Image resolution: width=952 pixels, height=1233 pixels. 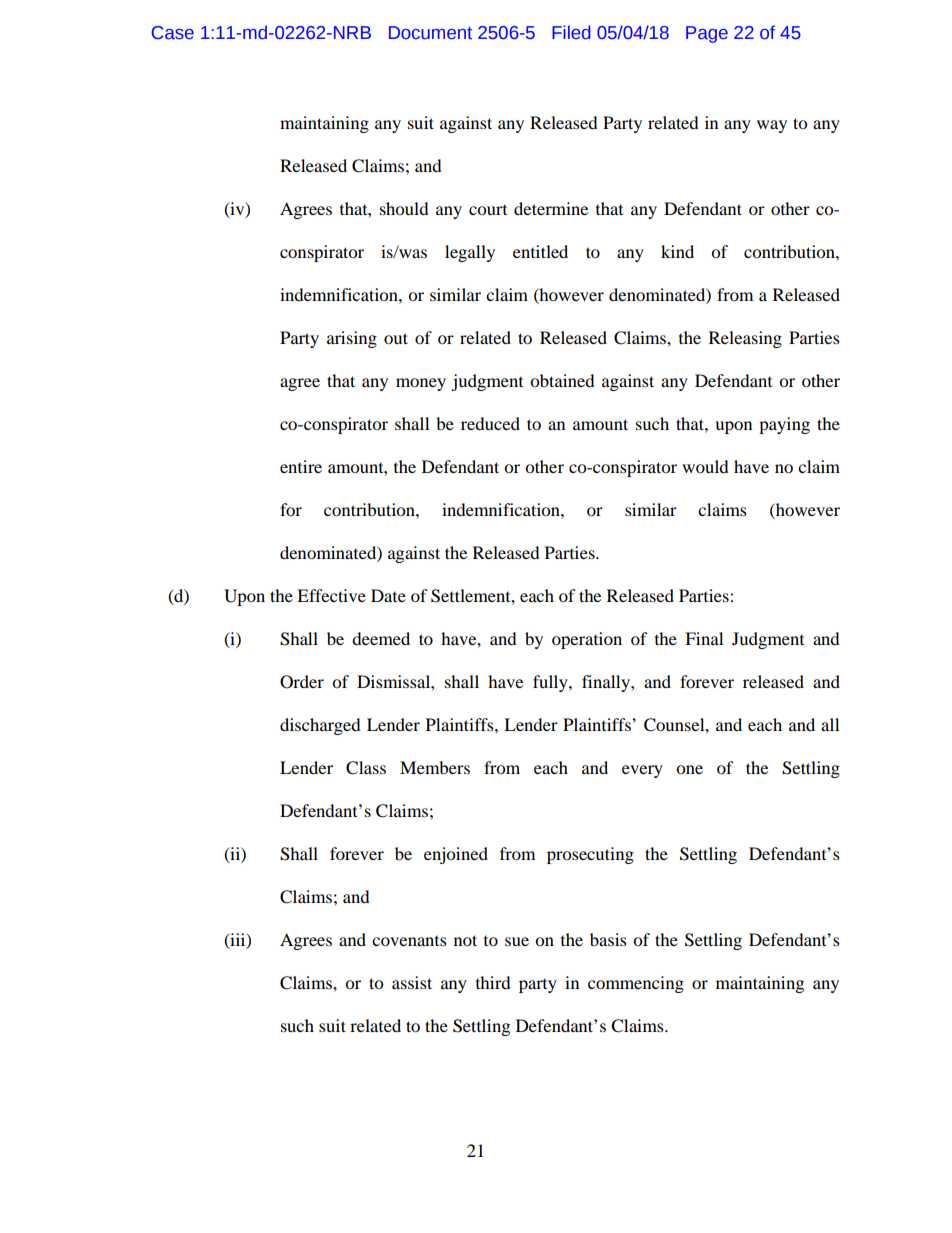 What do you see at coordinates (430, 33) in the screenshot?
I see `Document` at bounding box center [430, 33].
